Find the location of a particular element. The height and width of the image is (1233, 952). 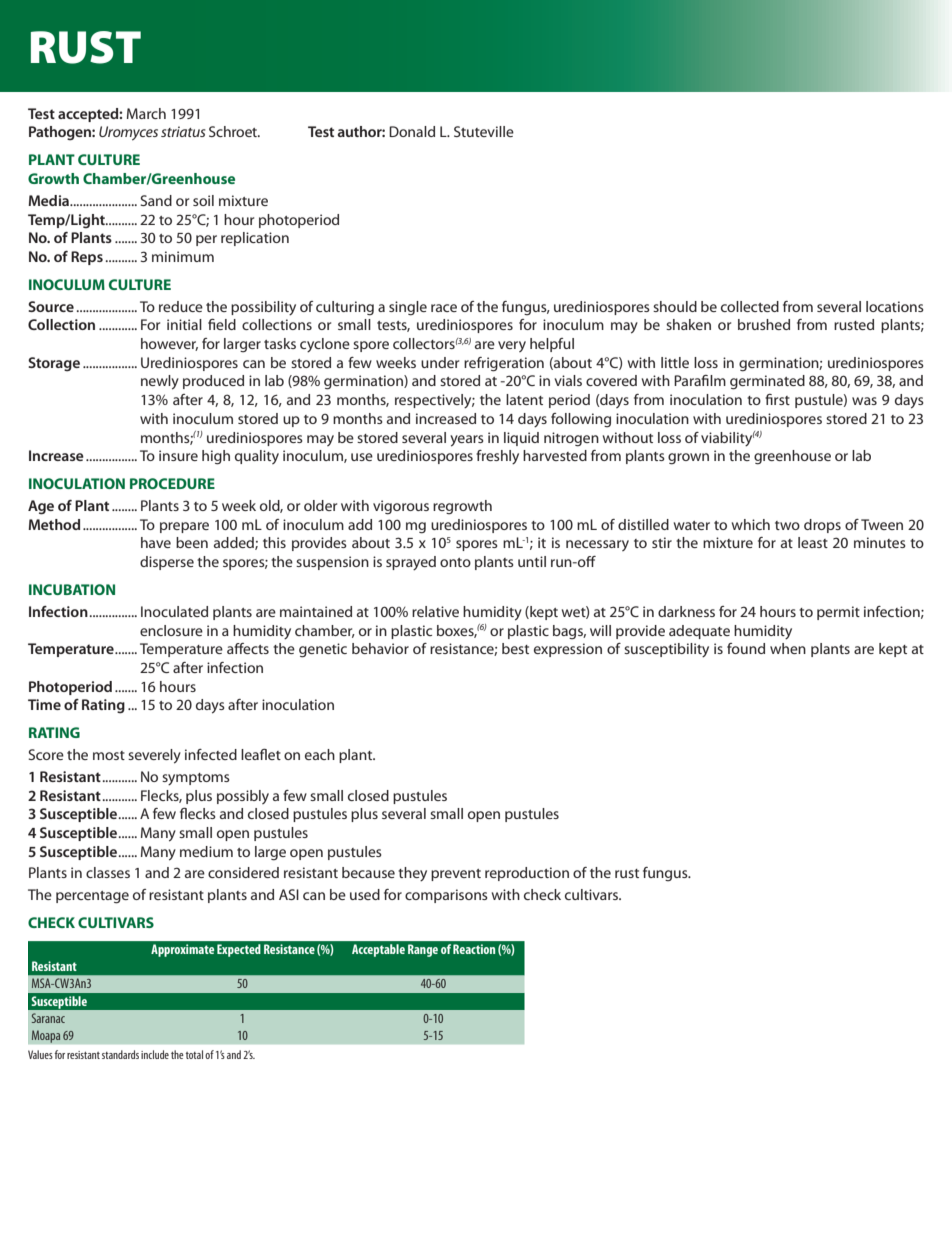

germinated is located at coordinates (767, 382).
